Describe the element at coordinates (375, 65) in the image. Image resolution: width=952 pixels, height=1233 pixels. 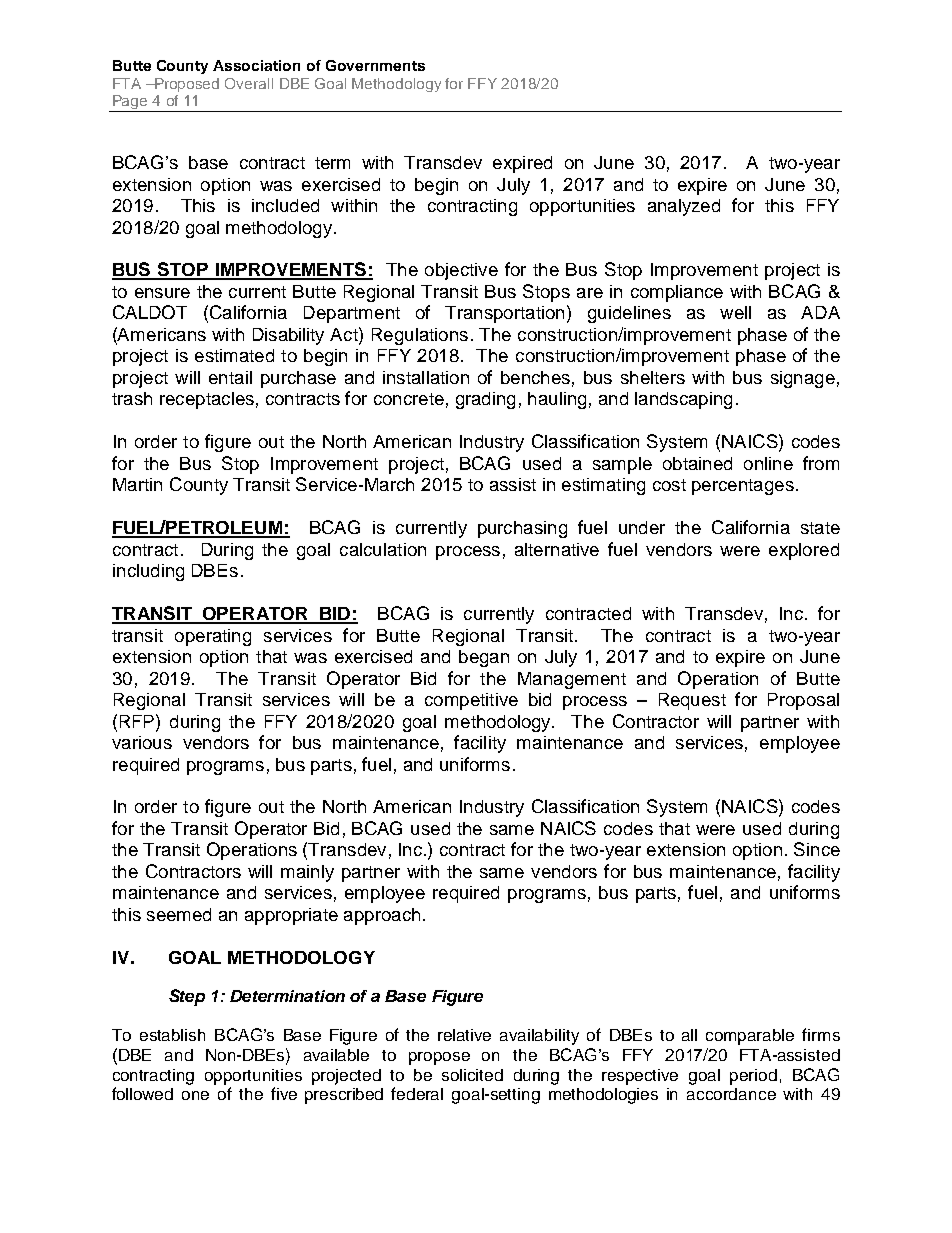
I see `Governments` at that location.
